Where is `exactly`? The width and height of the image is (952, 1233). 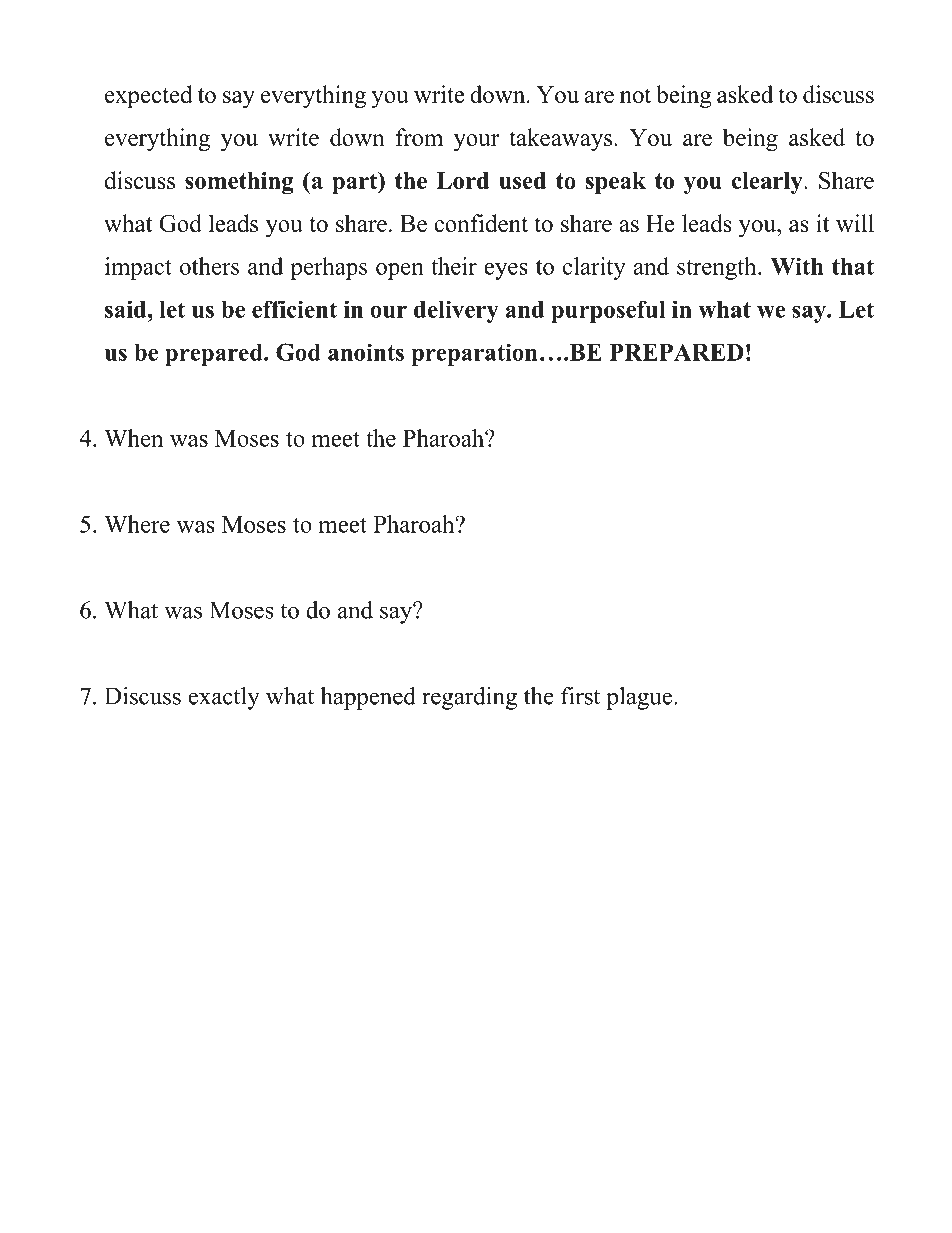 exactly is located at coordinates (224, 698).
